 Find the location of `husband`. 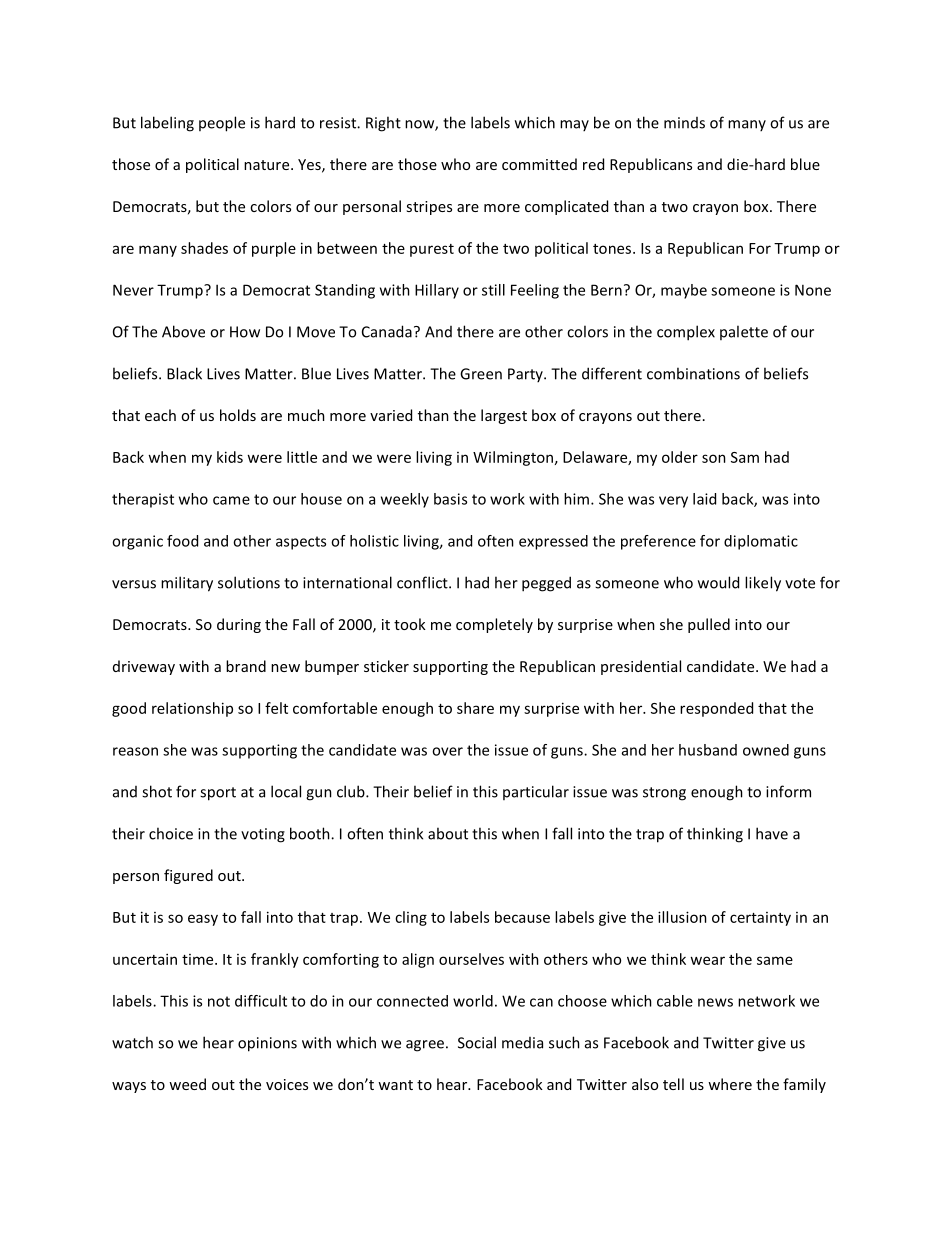

husband is located at coordinates (708, 750).
